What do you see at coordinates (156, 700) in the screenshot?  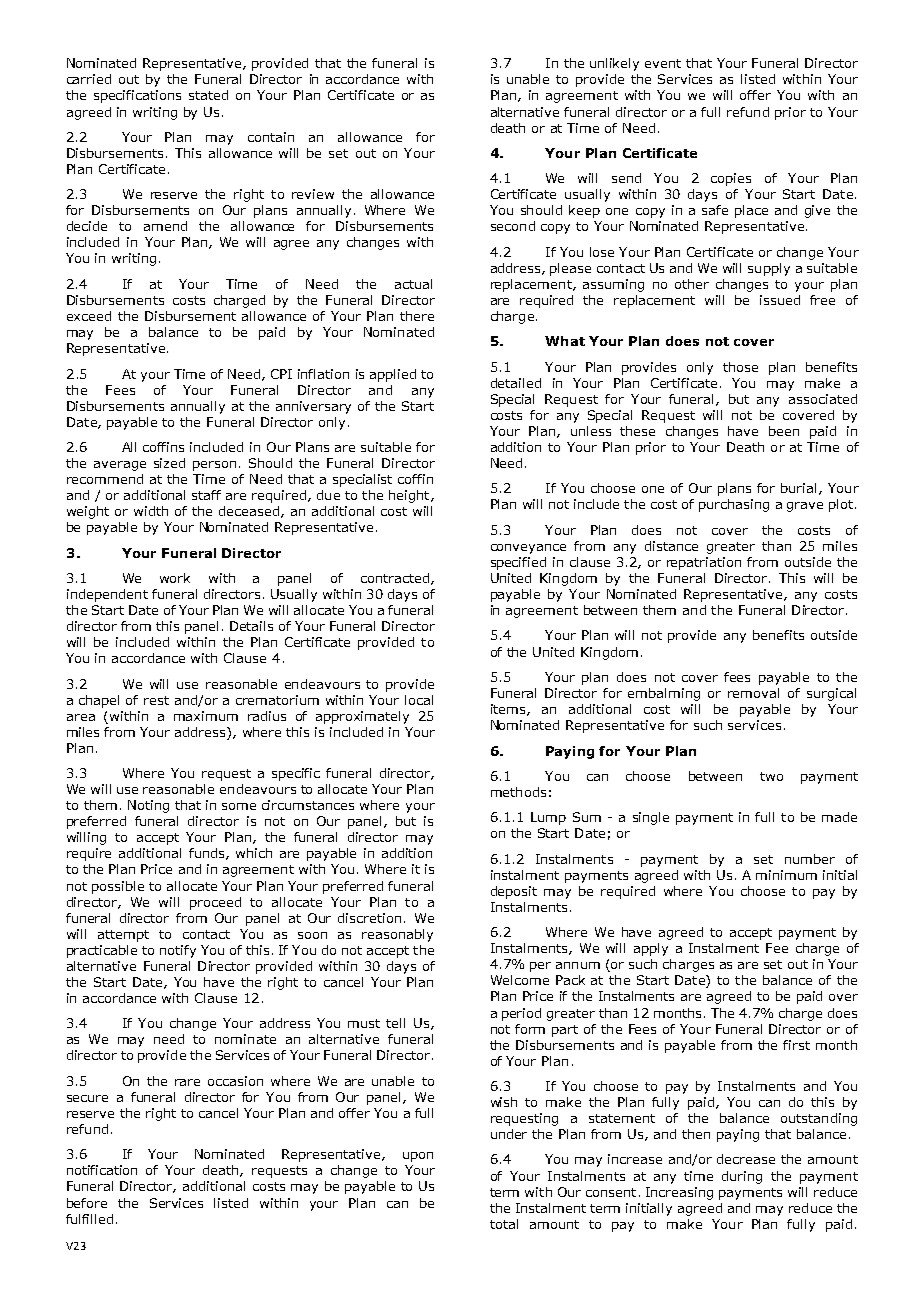 I see `rest` at bounding box center [156, 700].
